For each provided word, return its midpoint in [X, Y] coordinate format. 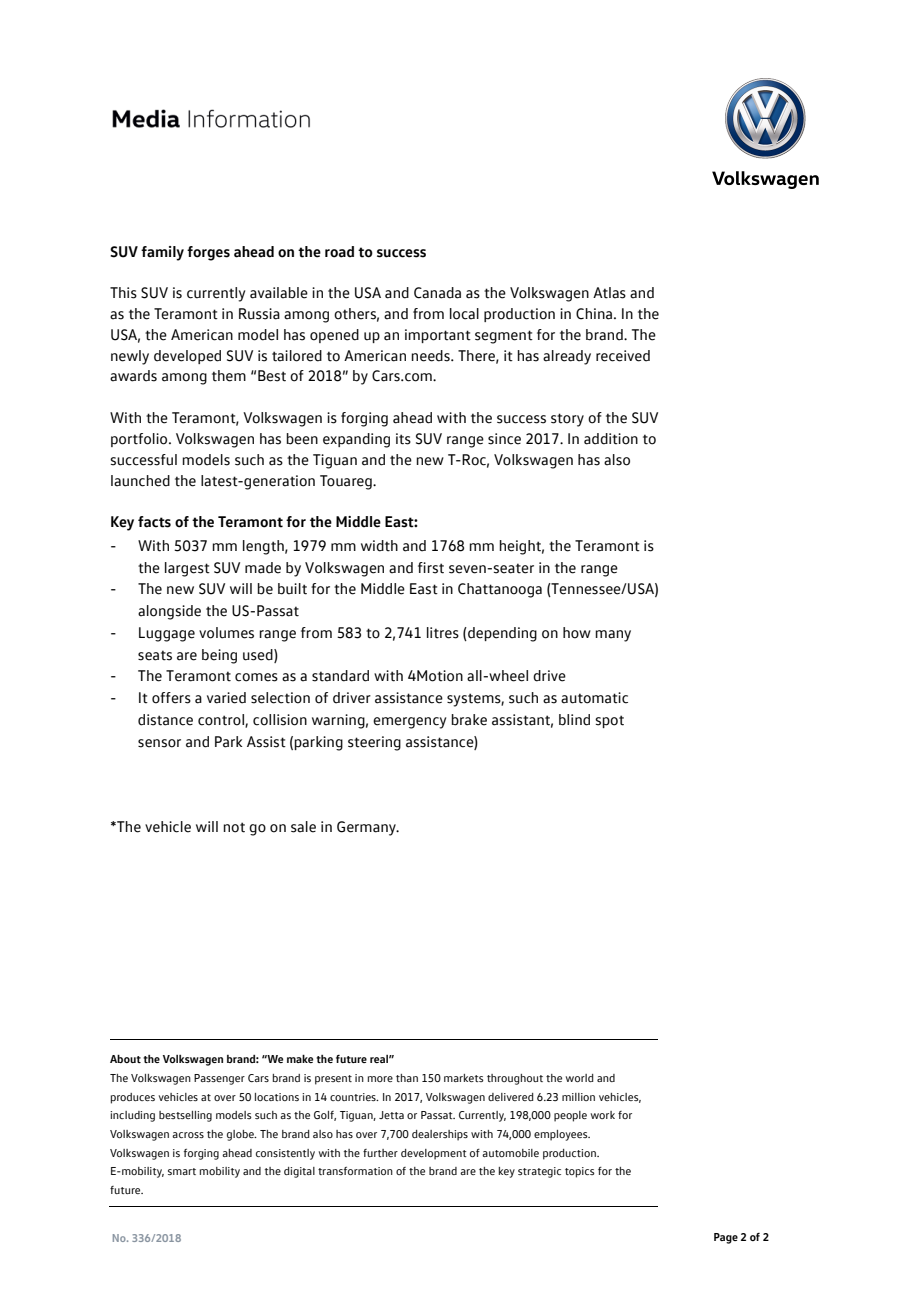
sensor [159, 743]
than [407, 1078]
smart [182, 1171]
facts [154, 522]
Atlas [609, 293]
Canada [437, 293]
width [379, 546]
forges [208, 253]
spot [609, 721]
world [580, 1078]
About [125, 1058]
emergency [409, 723]
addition [611, 439]
